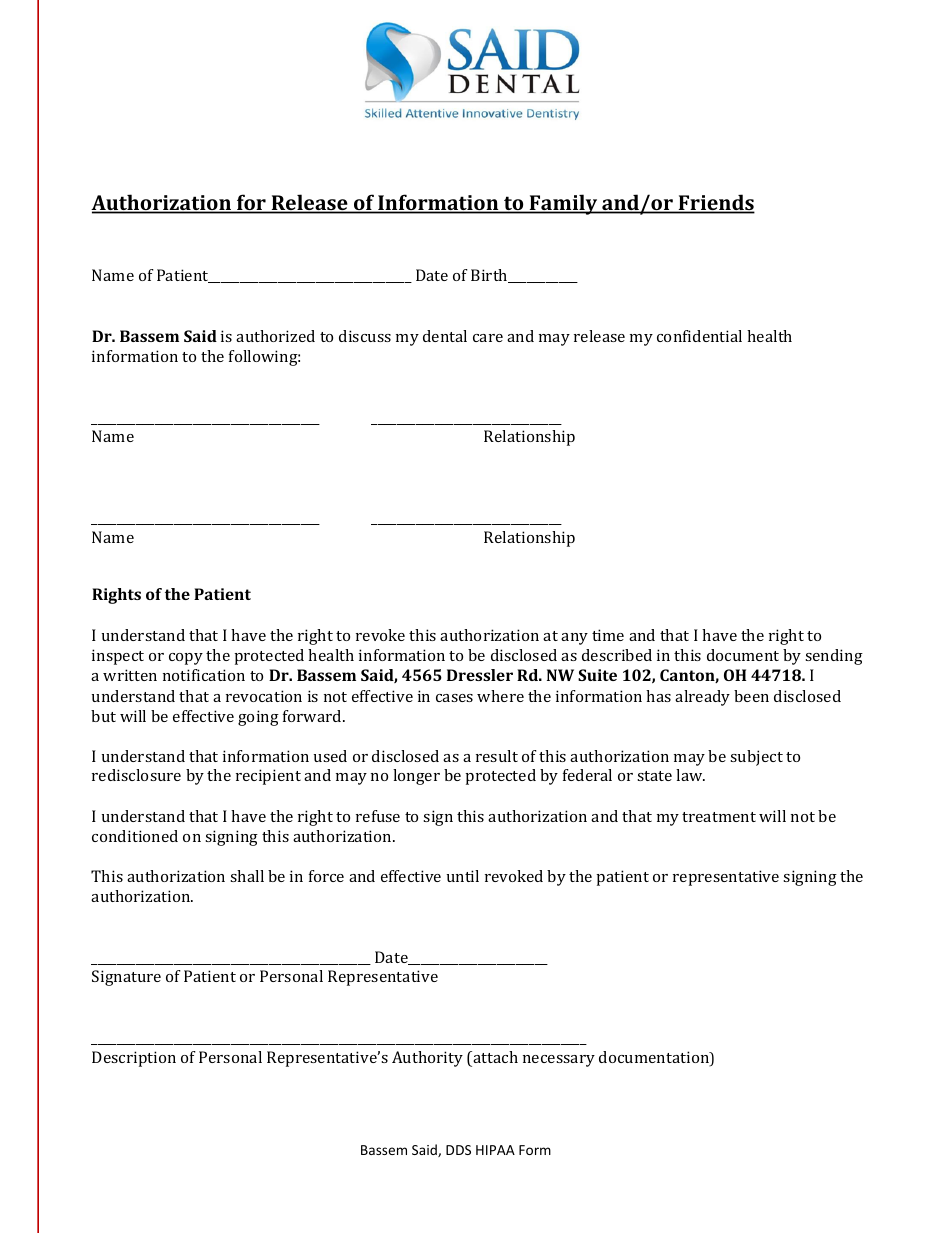 Image resolution: width=952 pixels, height=1233 pixels. What do you see at coordinates (564, 204) in the image?
I see `Family` at bounding box center [564, 204].
